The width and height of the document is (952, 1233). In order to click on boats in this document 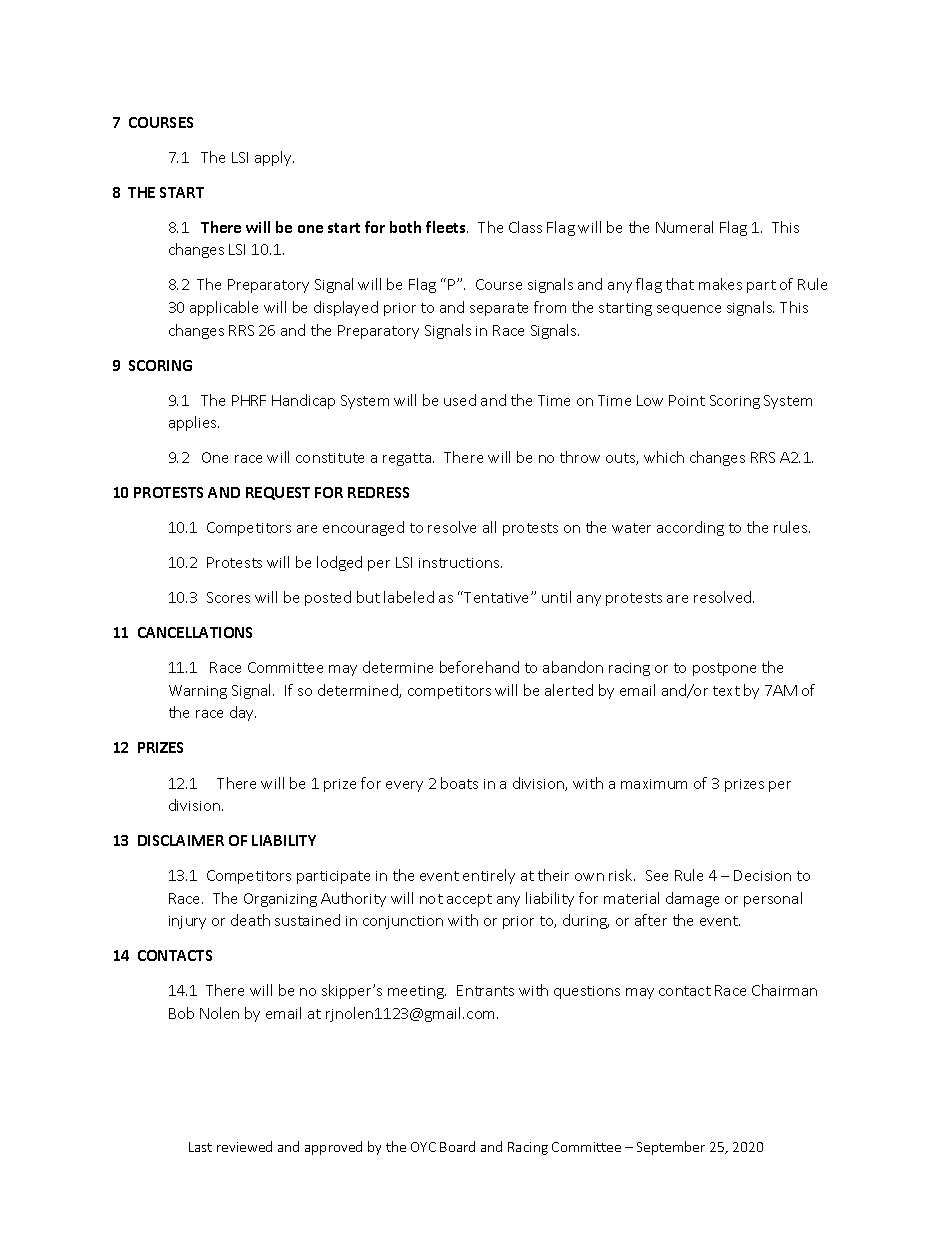, I will do `click(459, 783)`.
